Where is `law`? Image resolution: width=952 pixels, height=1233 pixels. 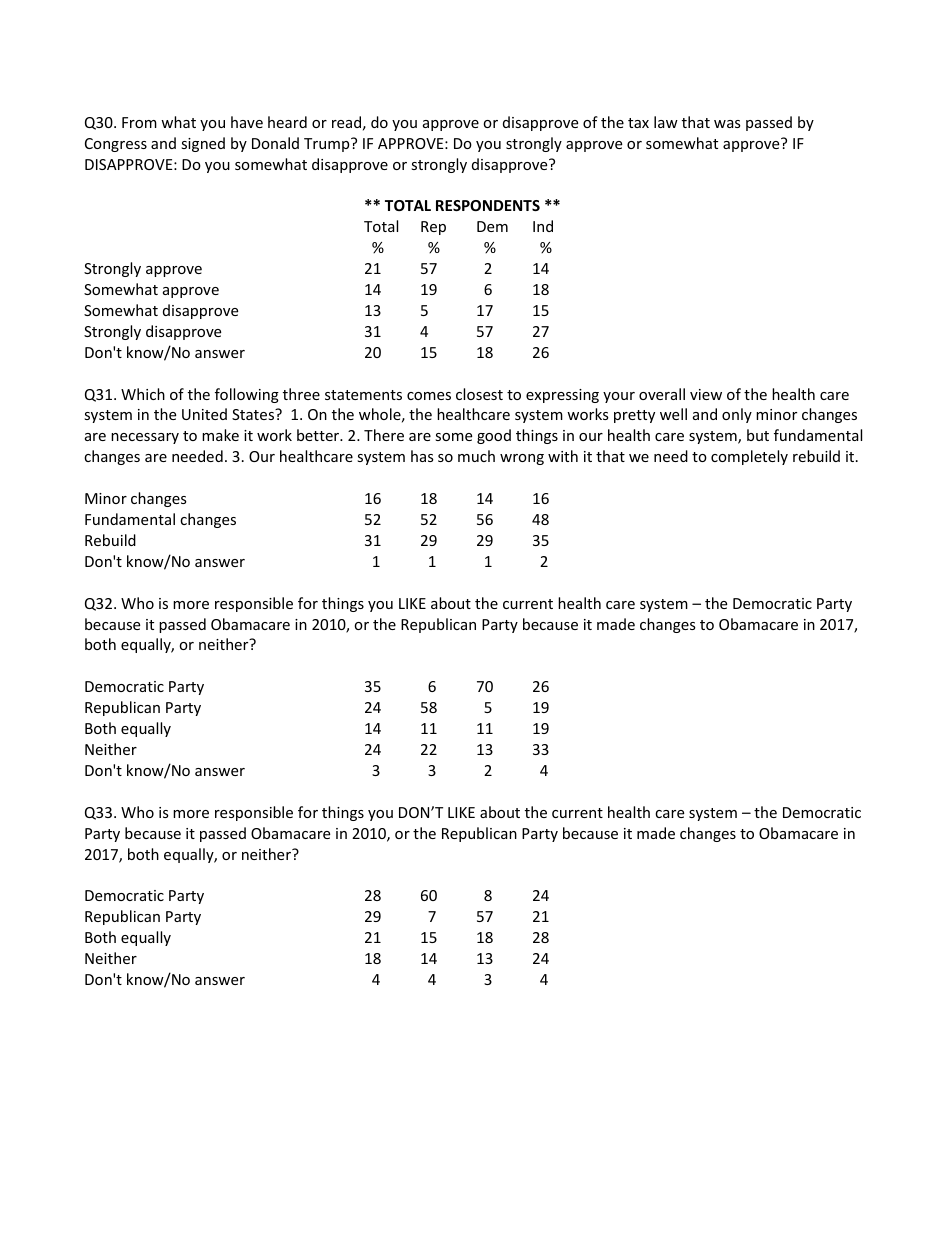 law is located at coordinates (666, 122).
